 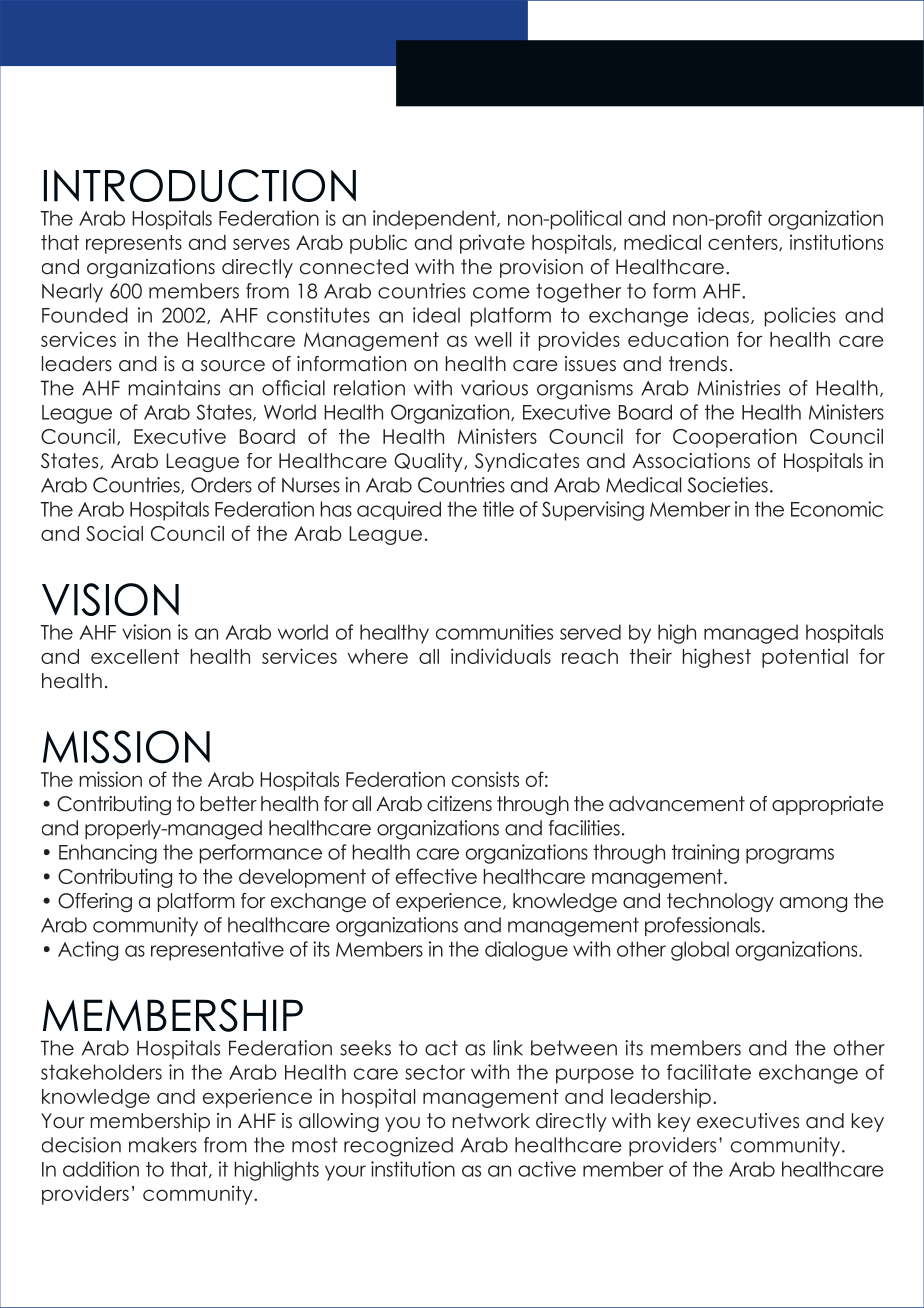 What do you see at coordinates (501, 656) in the screenshot?
I see `individuals` at bounding box center [501, 656].
